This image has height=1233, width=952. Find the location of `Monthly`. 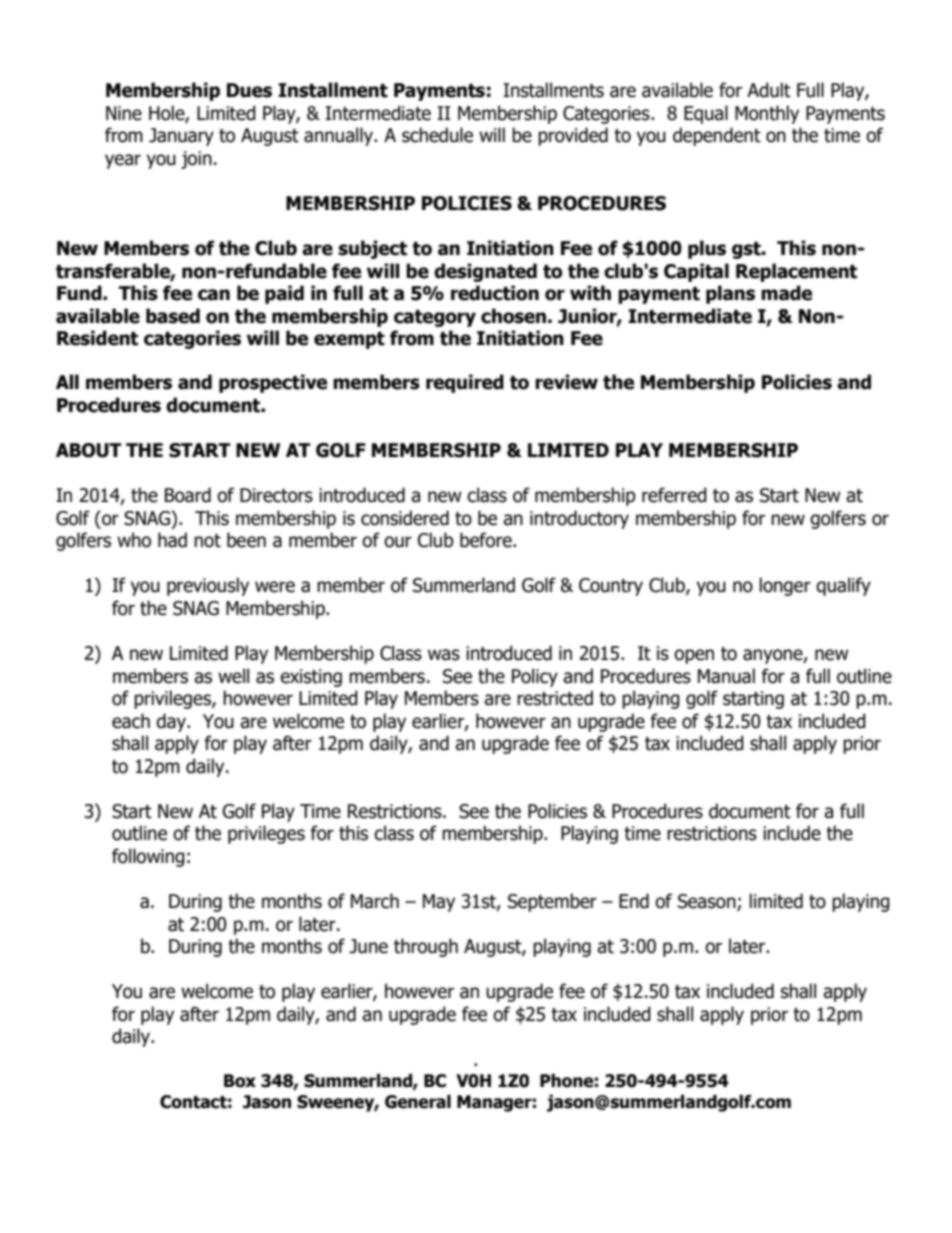

Monthly is located at coordinates (767, 114).
